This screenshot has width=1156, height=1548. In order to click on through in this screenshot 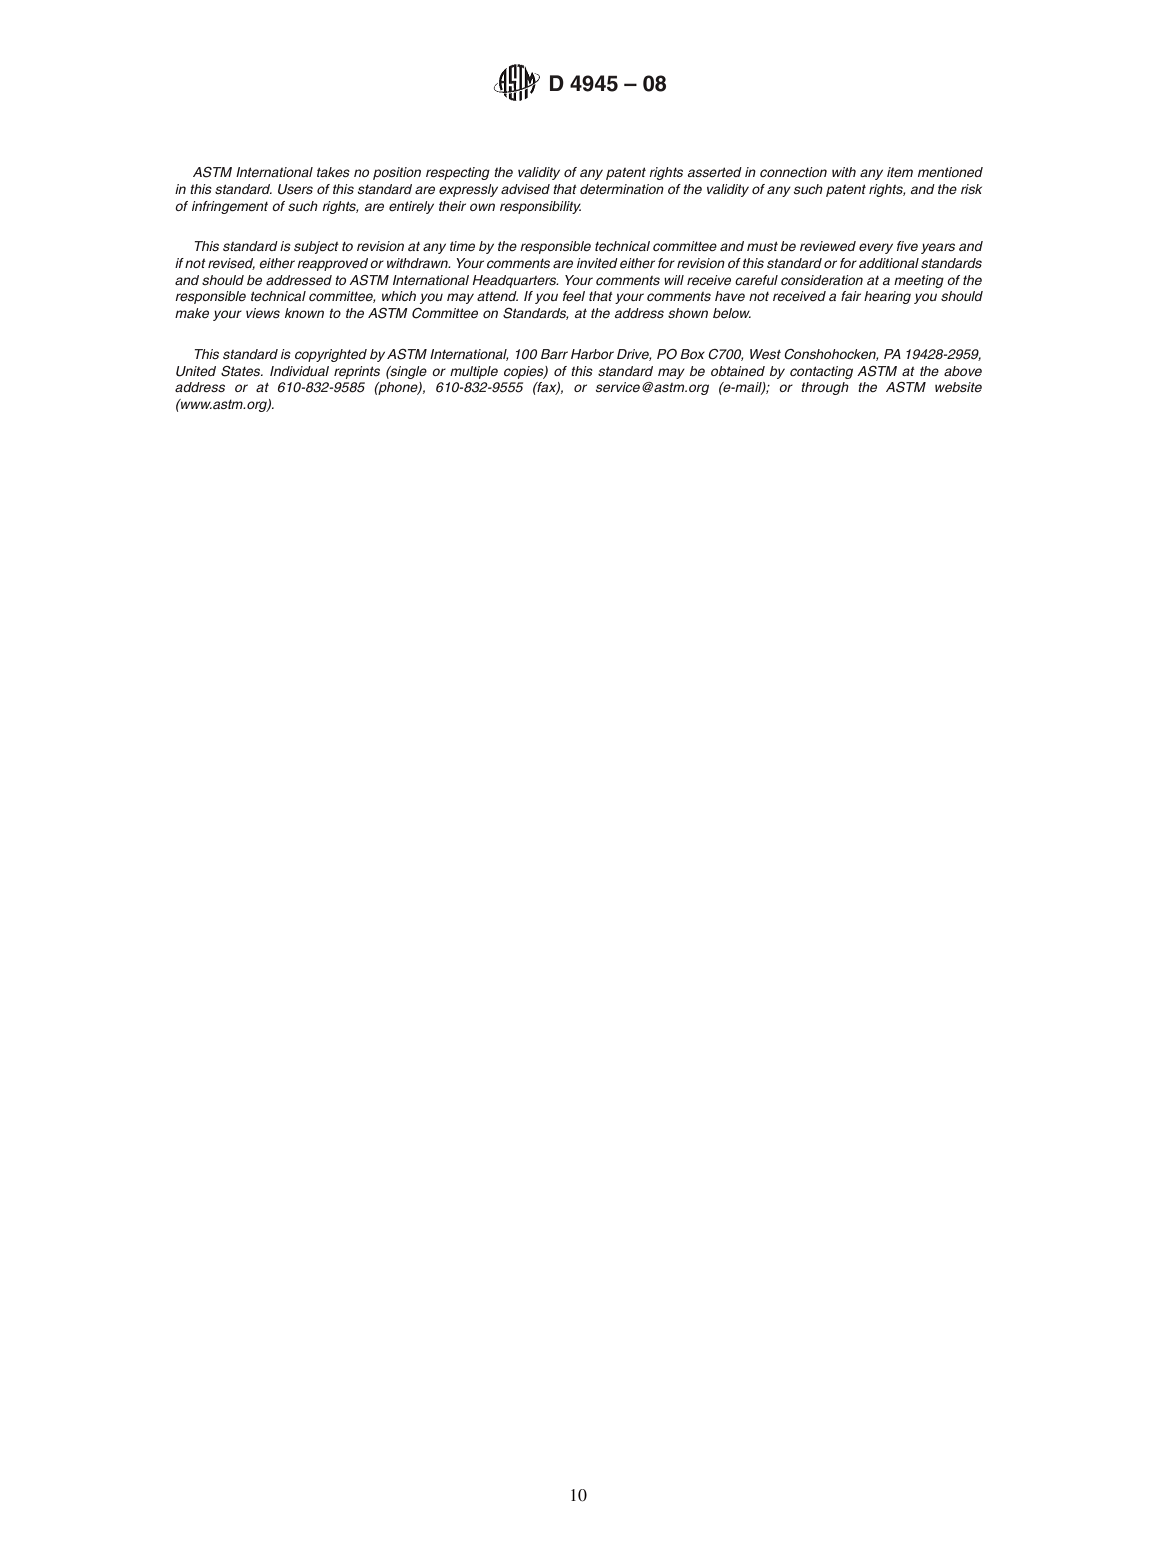, I will do `click(825, 388)`.
